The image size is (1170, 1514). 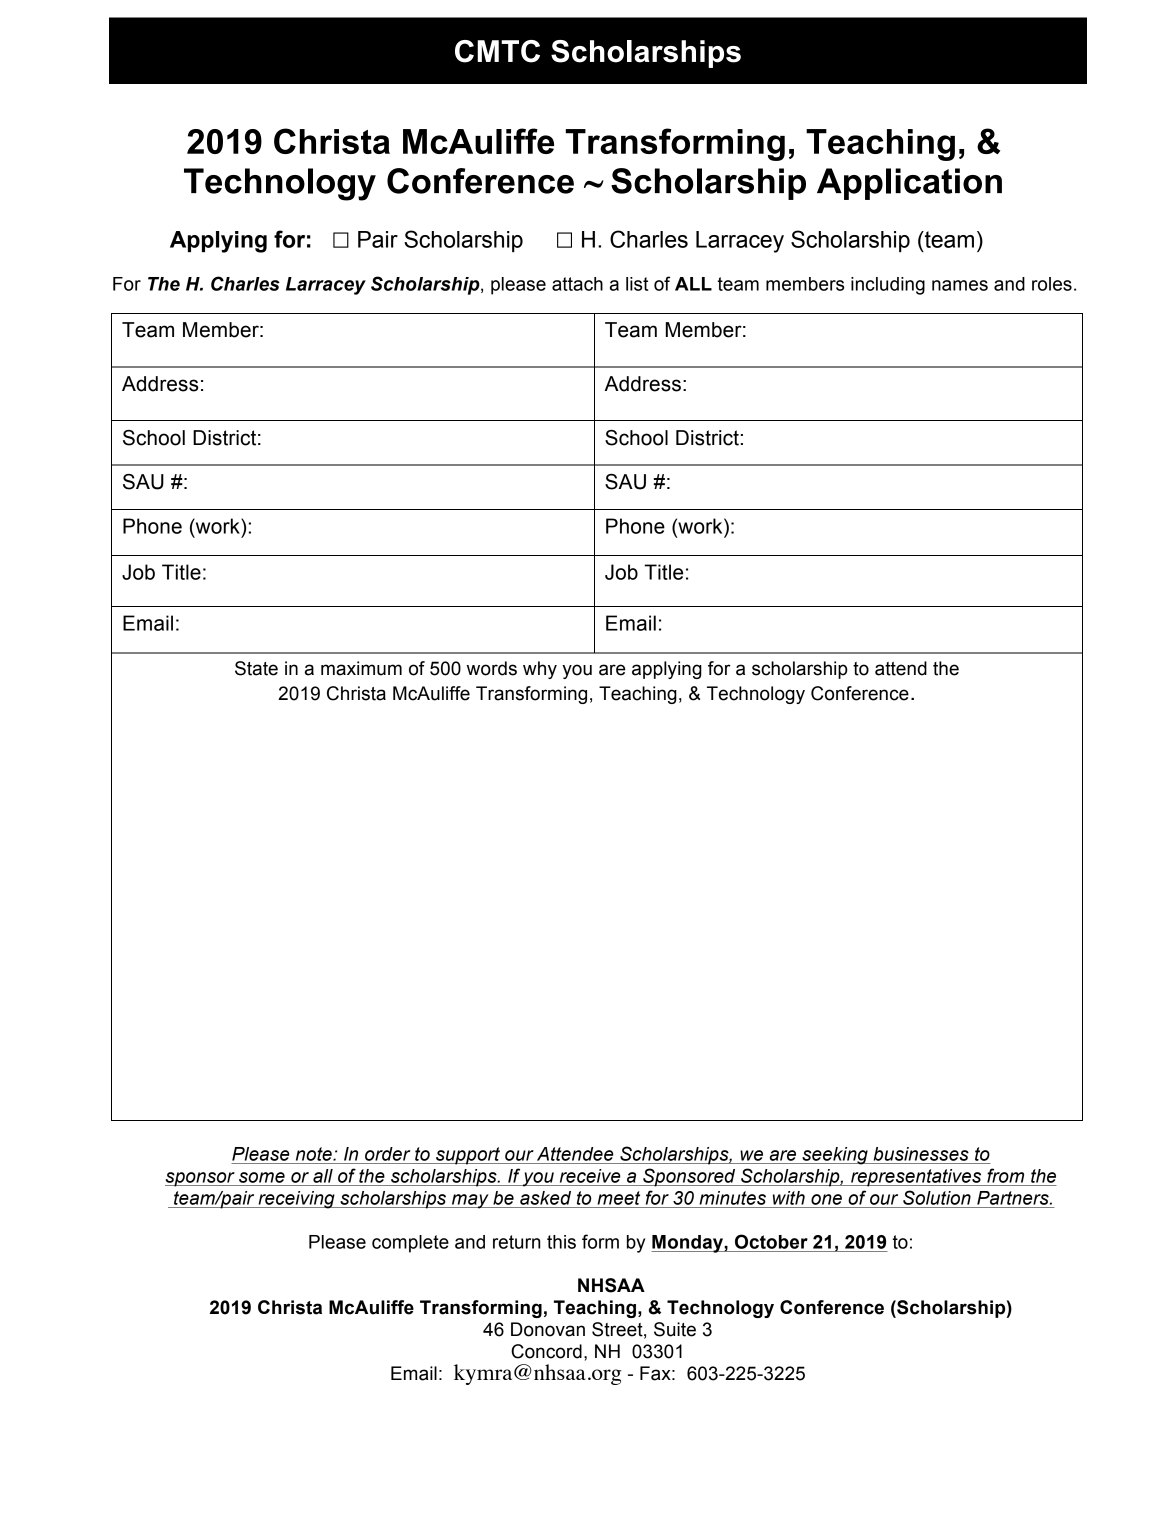 I want to click on names, so click(x=960, y=285).
